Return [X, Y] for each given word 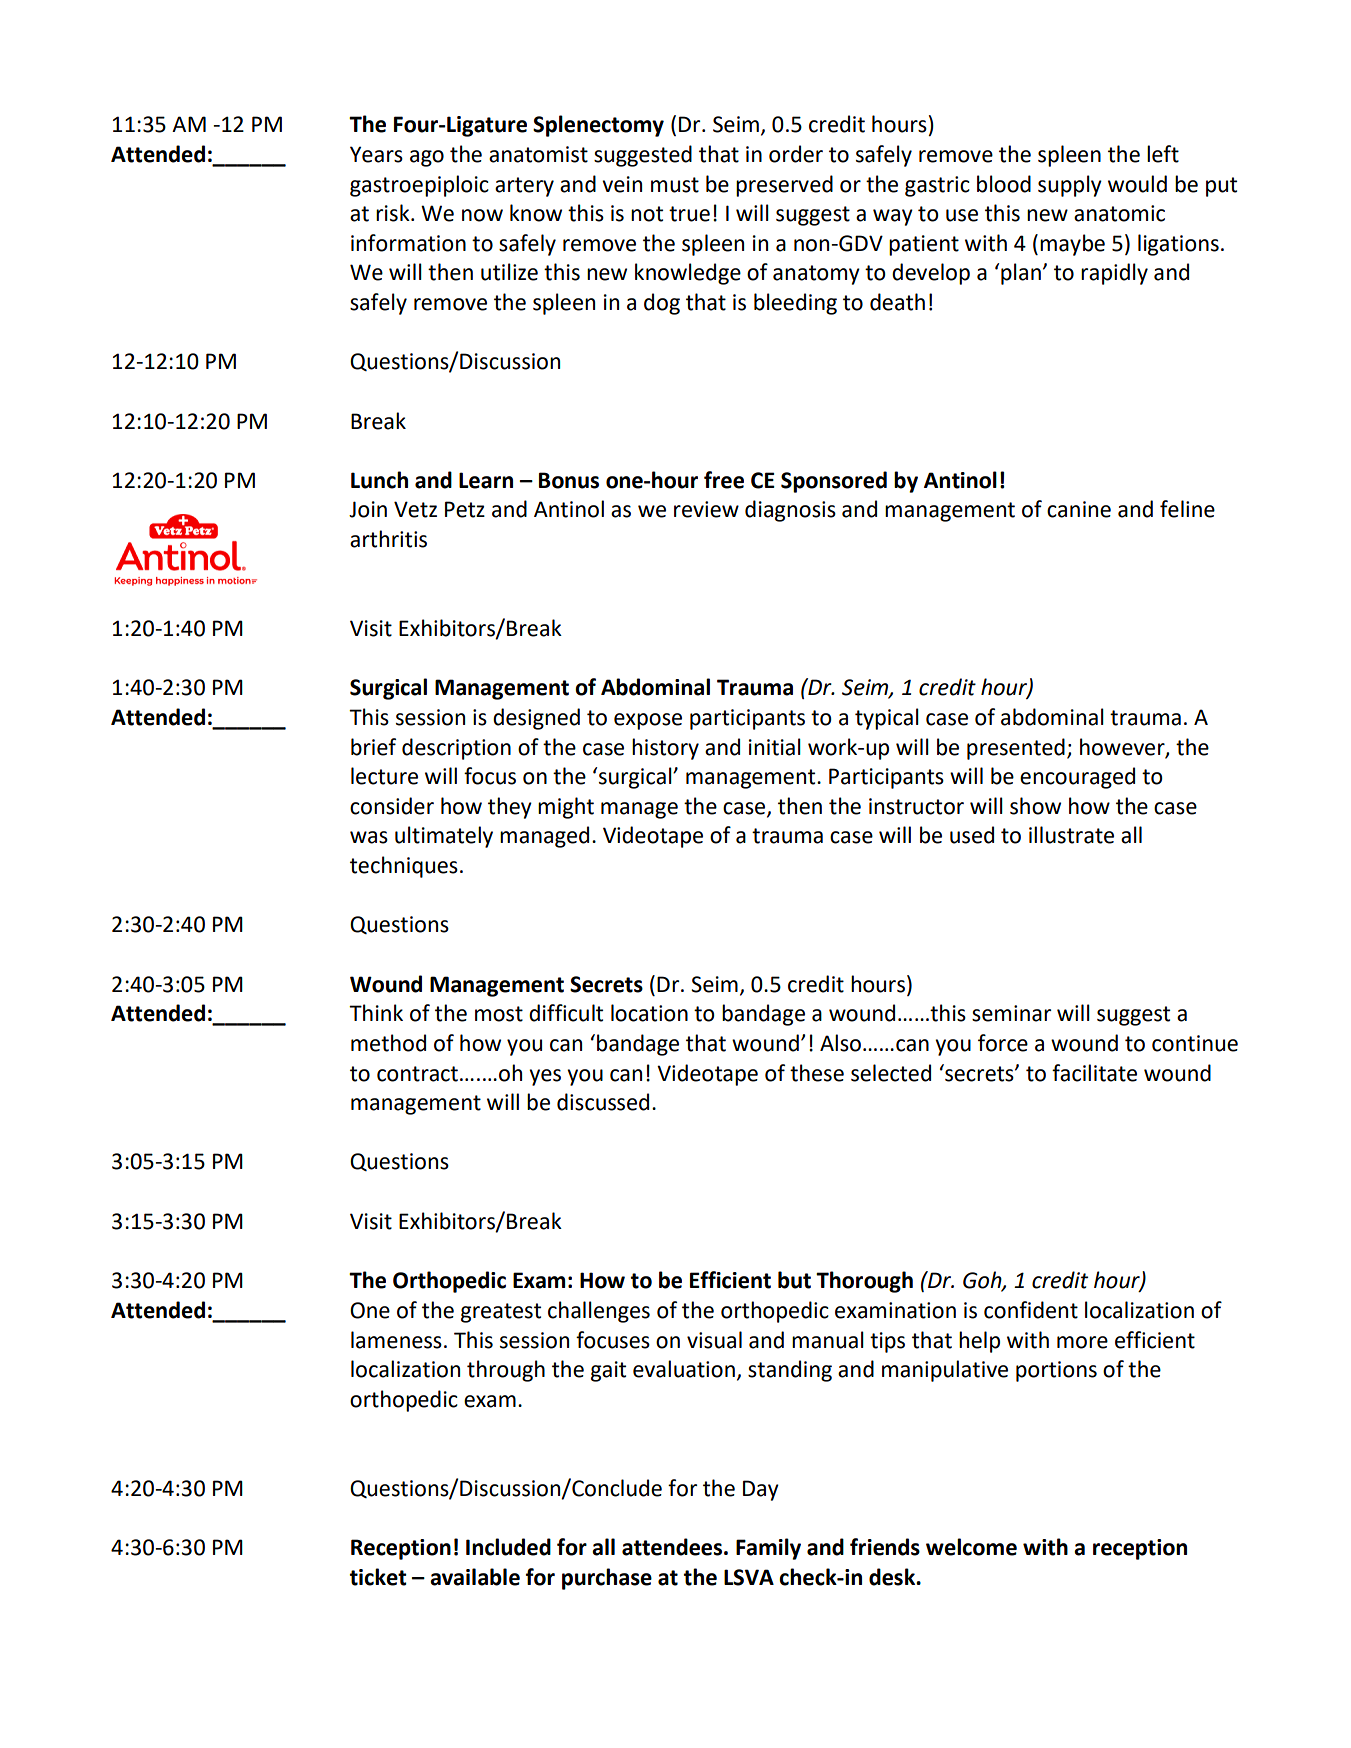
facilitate [1094, 1073]
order [796, 154]
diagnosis [790, 511]
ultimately [444, 837]
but [794, 1280]
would [1137, 184]
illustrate [1071, 835]
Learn [486, 480]
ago [427, 158]
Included [508, 1547]
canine [1079, 509]
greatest [501, 1313]
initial [775, 747]
